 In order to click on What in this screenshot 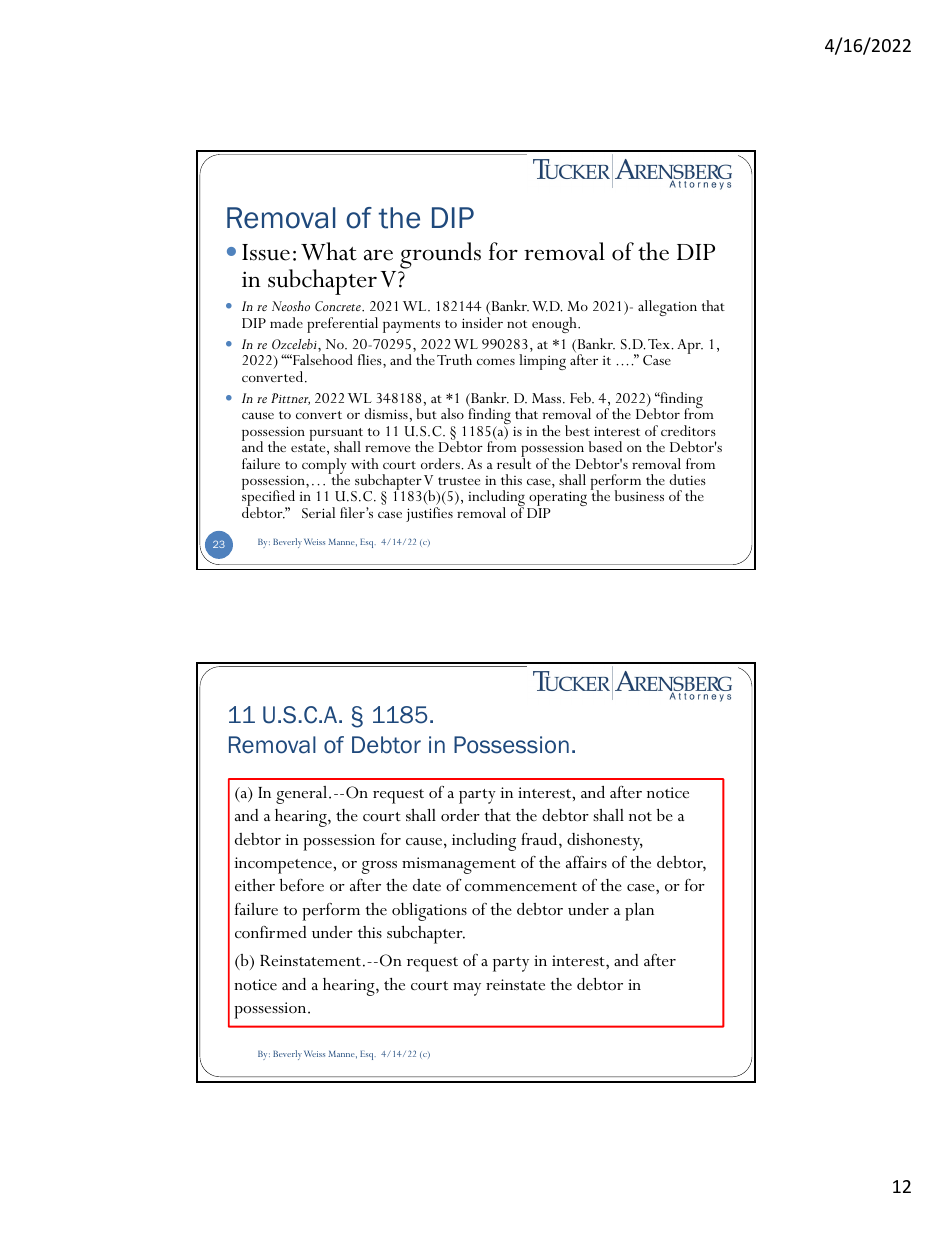, I will do `click(329, 251)`.
